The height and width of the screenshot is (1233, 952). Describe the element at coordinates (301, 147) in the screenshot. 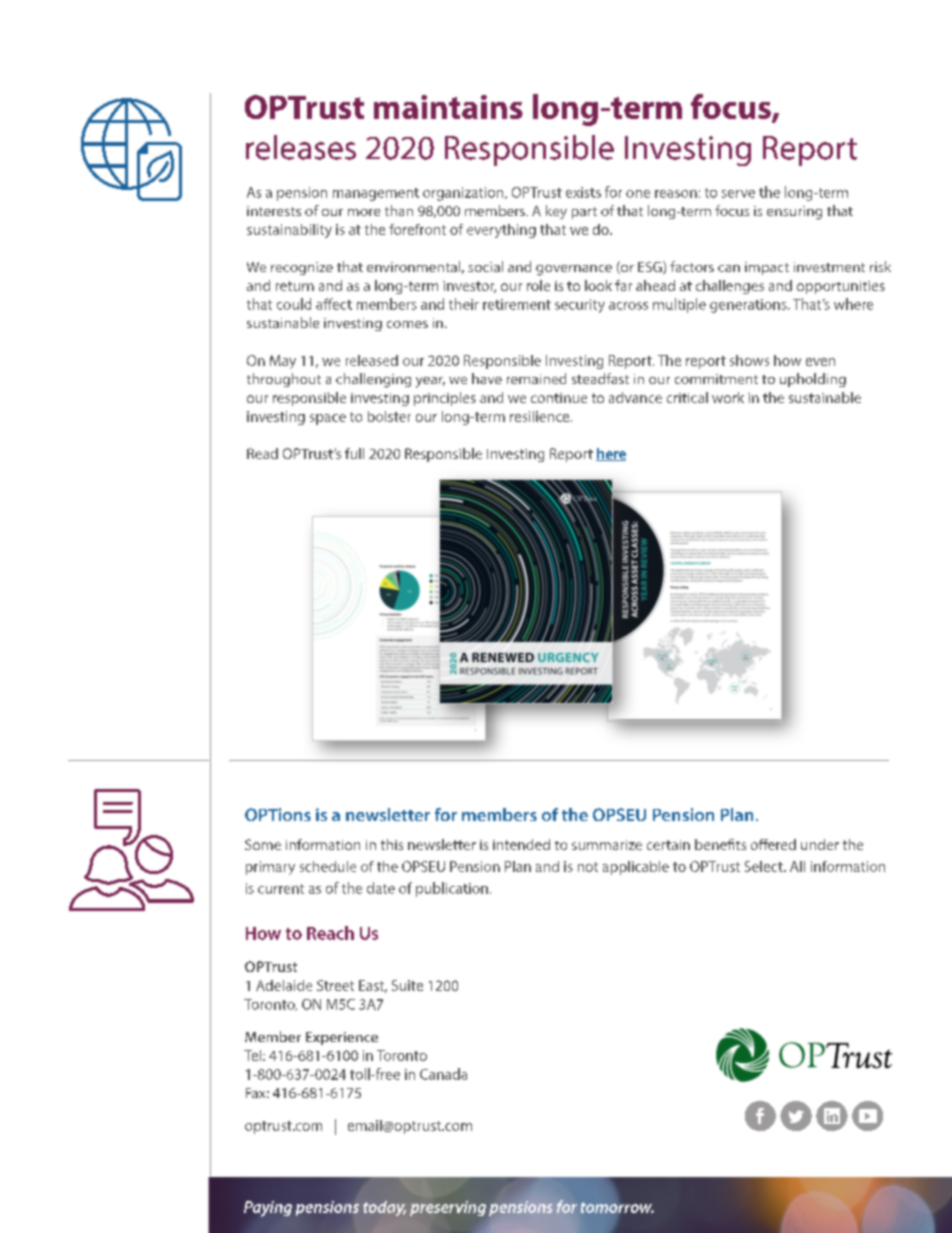

I see `releases` at that location.
